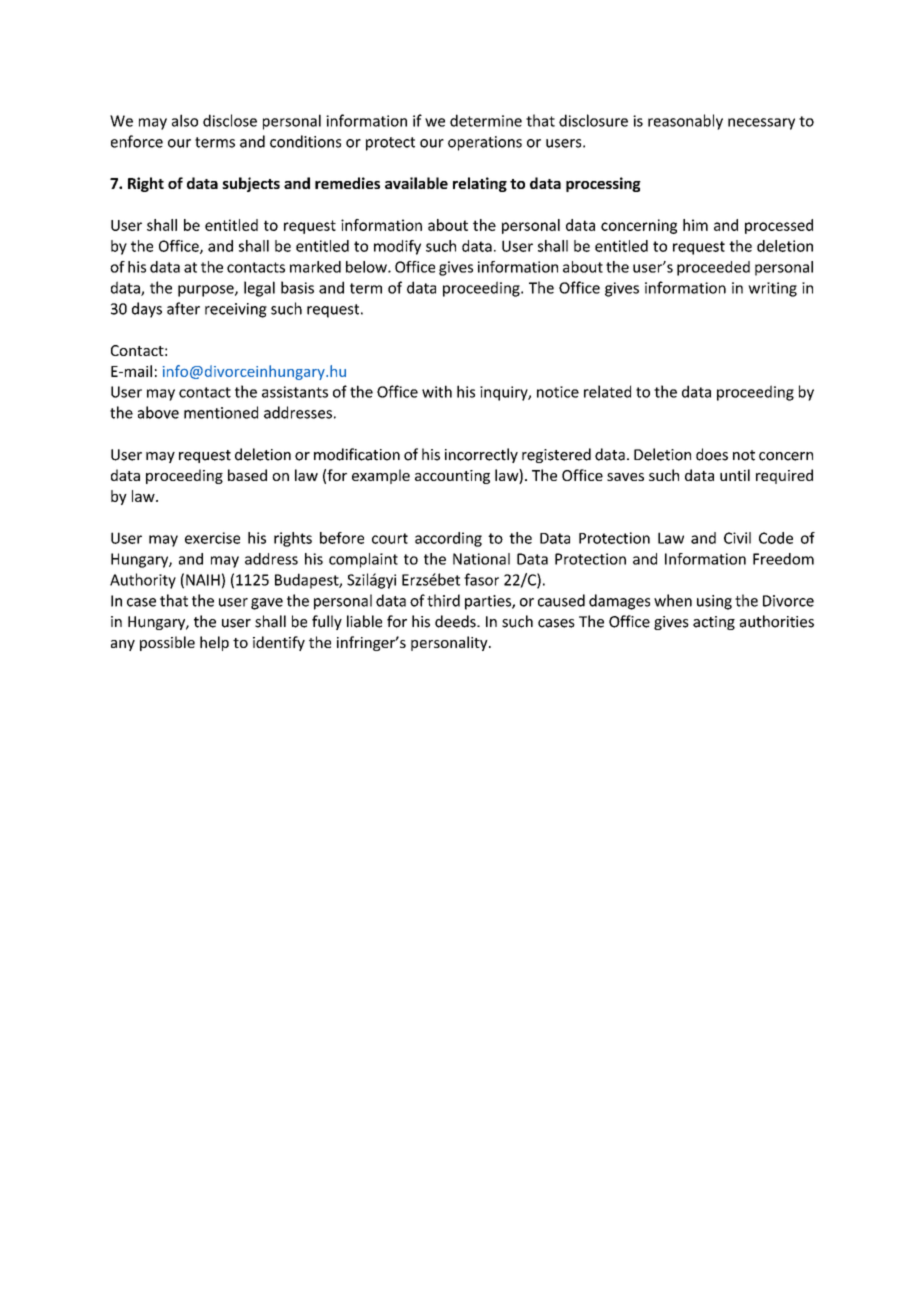 Image resolution: width=924 pixels, height=1308 pixels. I want to click on reasonably, so click(685, 122).
